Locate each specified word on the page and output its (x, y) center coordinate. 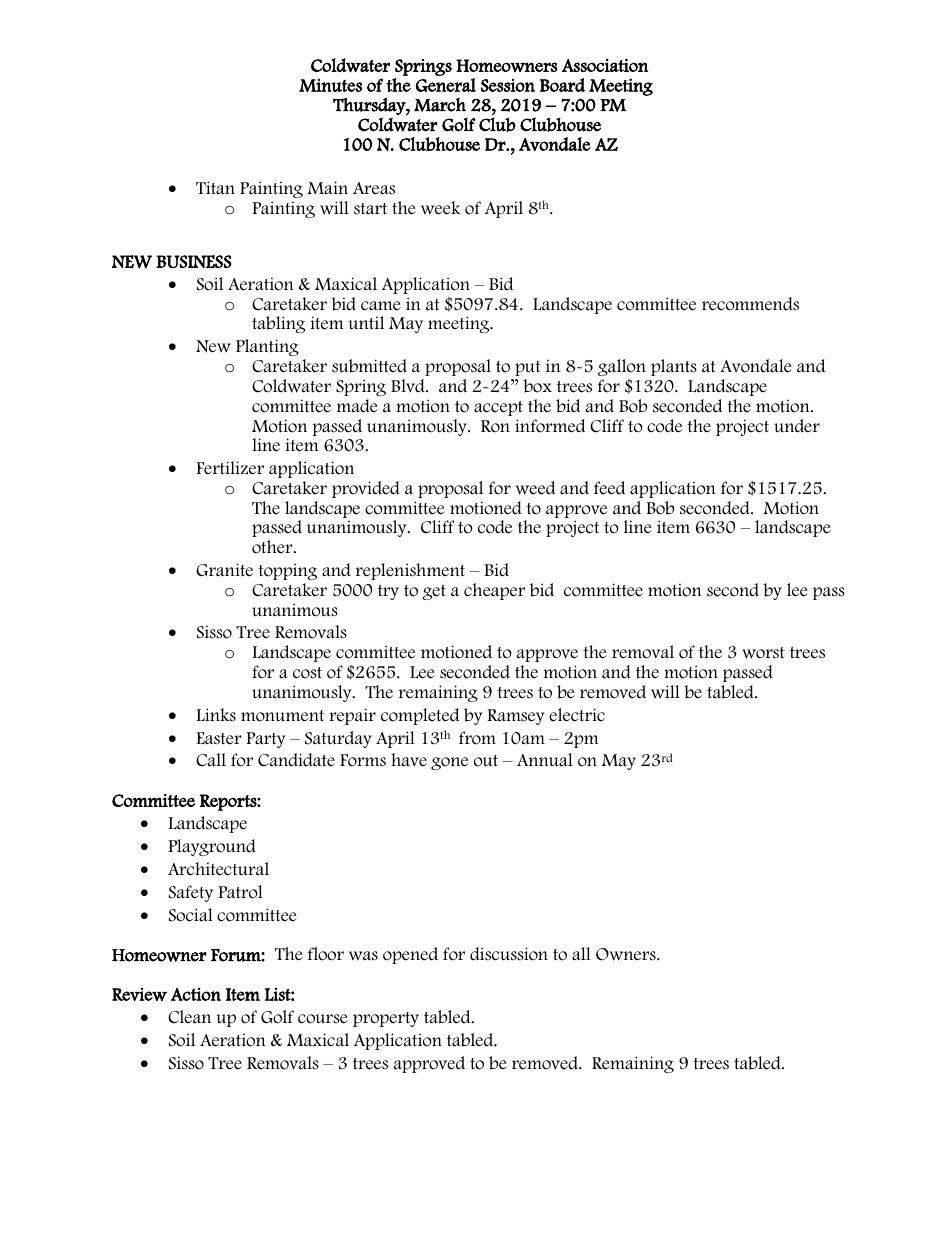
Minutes (330, 85)
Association (605, 65)
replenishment (410, 571)
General (446, 85)
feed (609, 488)
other (273, 547)
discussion (509, 954)
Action (196, 994)
